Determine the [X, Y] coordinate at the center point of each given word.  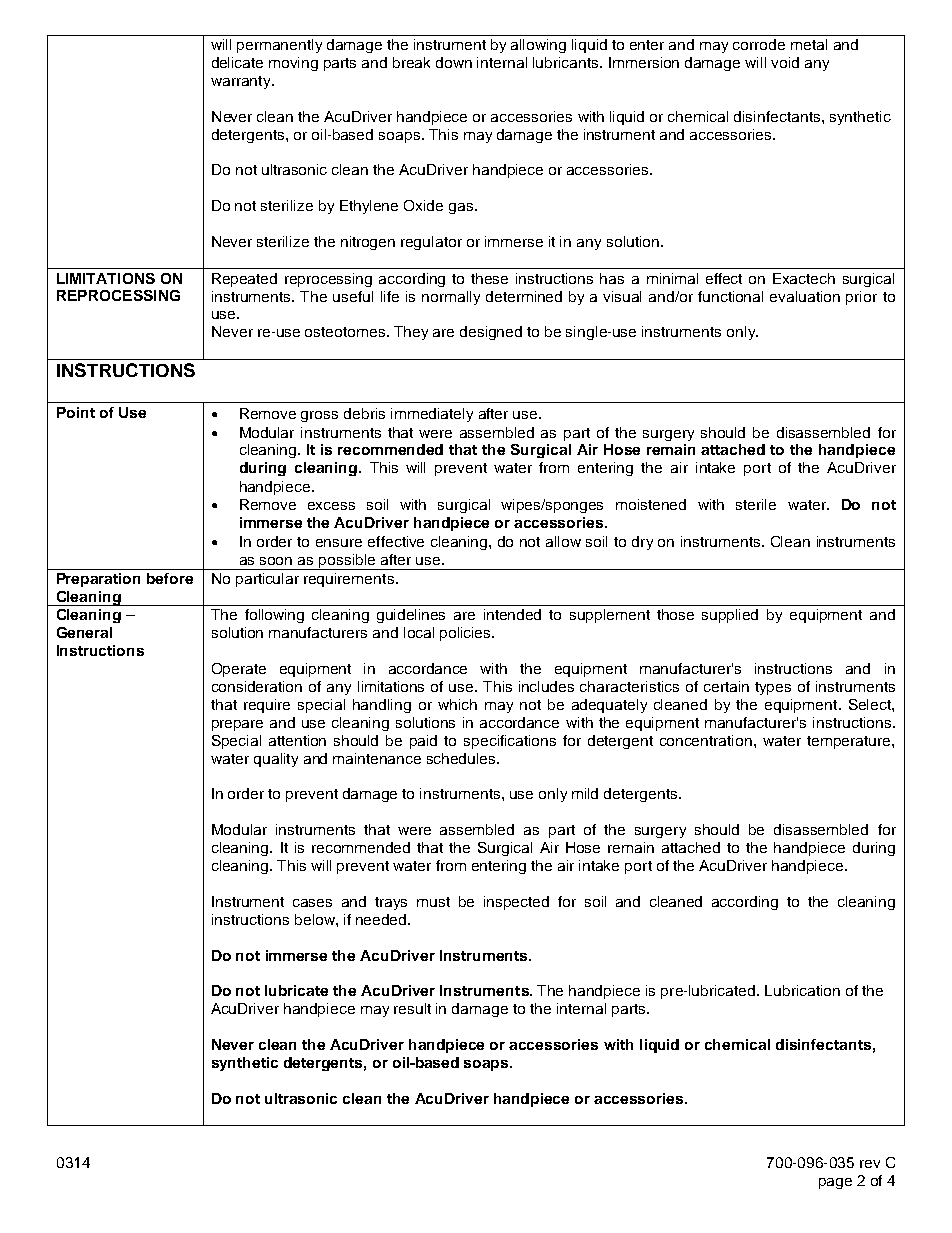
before [170, 578]
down [454, 62]
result [412, 1008]
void [785, 62]
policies [466, 634]
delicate [237, 62]
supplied [730, 616]
